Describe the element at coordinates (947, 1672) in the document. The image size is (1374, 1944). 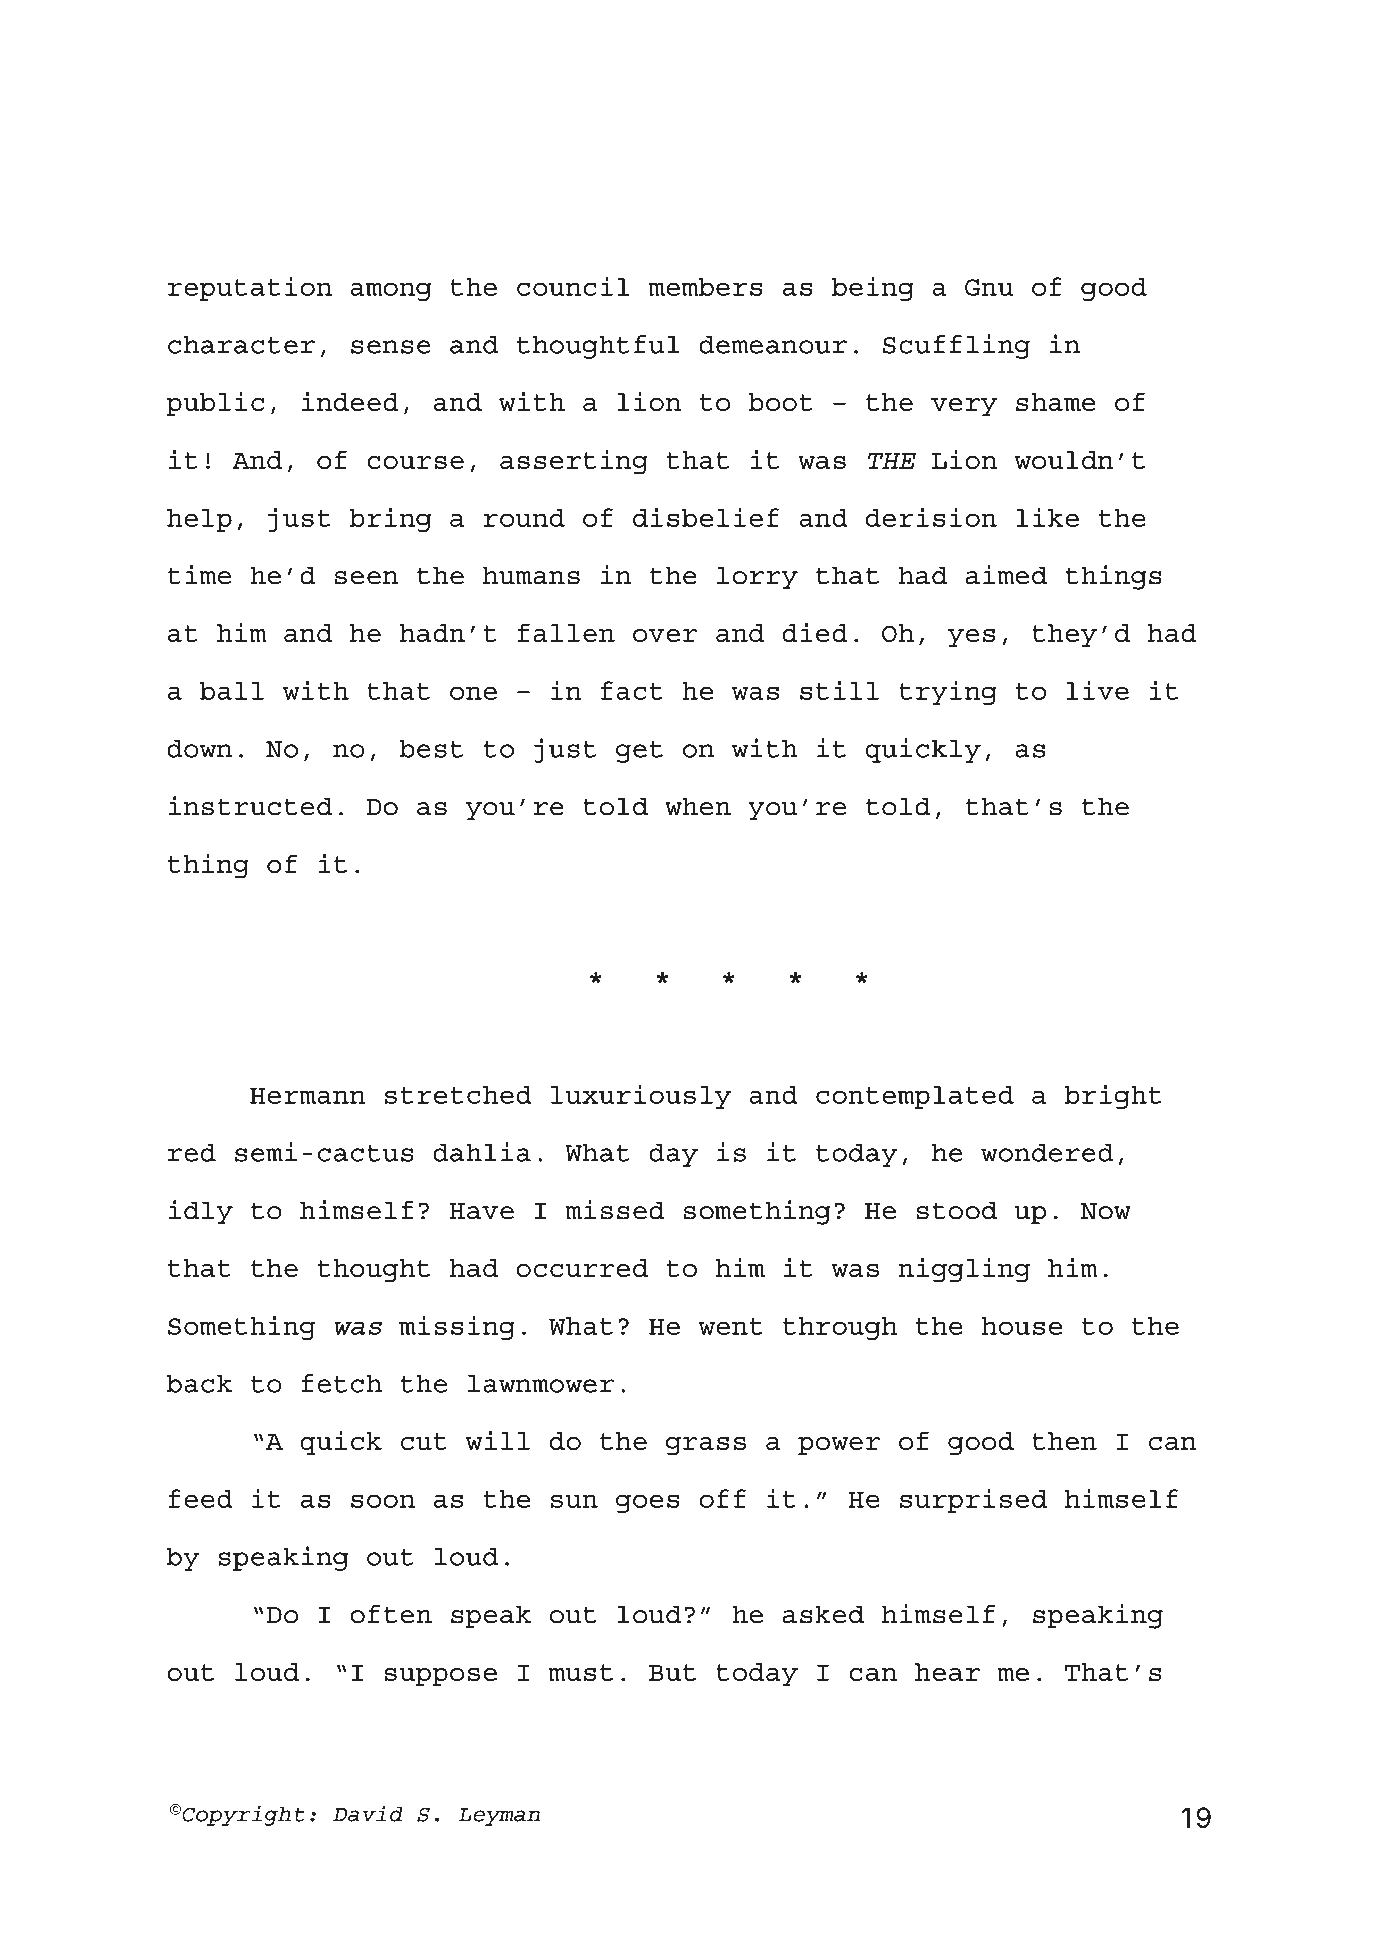
I see `hear` at that location.
